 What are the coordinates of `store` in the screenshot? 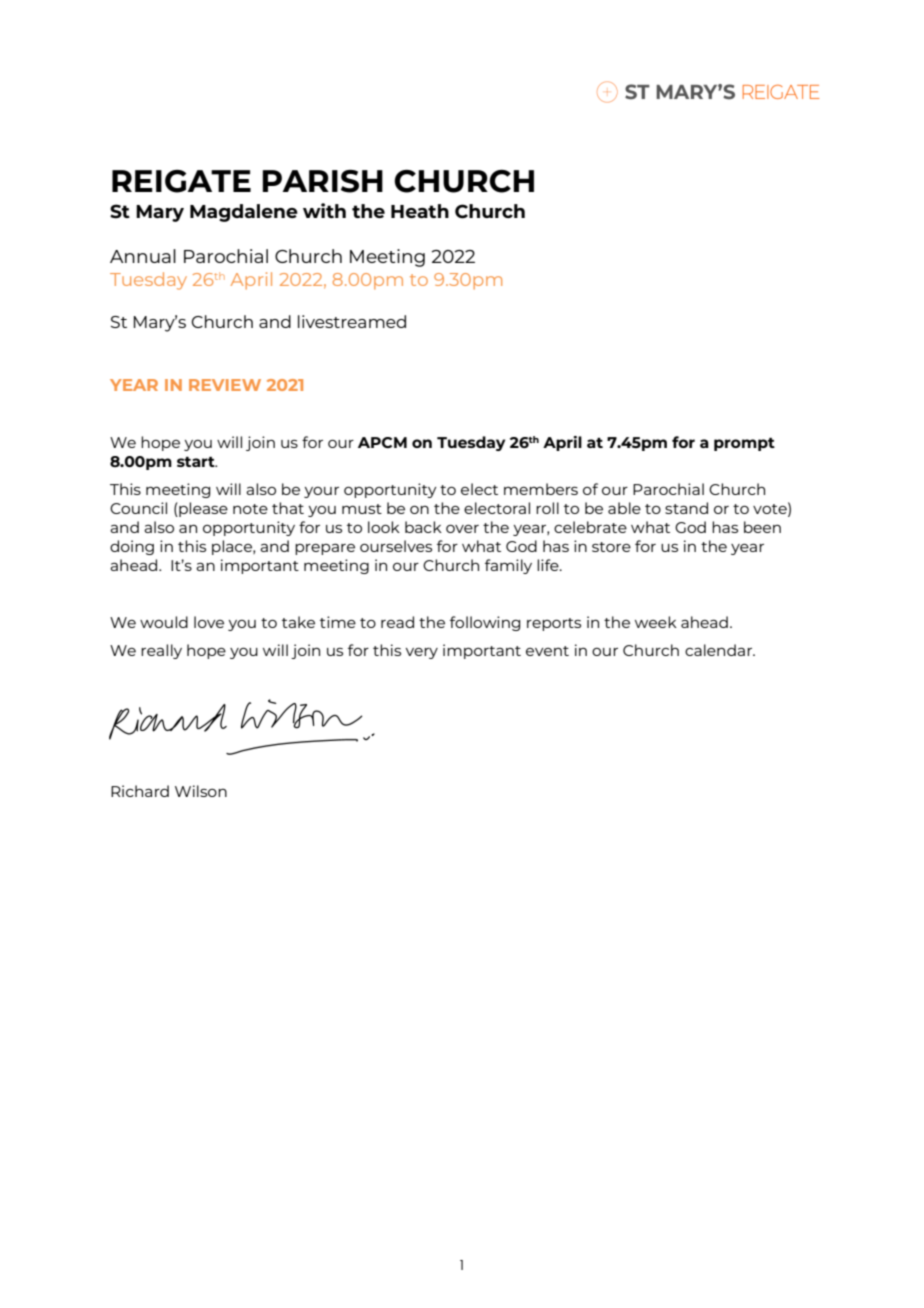 It's located at (611, 547).
